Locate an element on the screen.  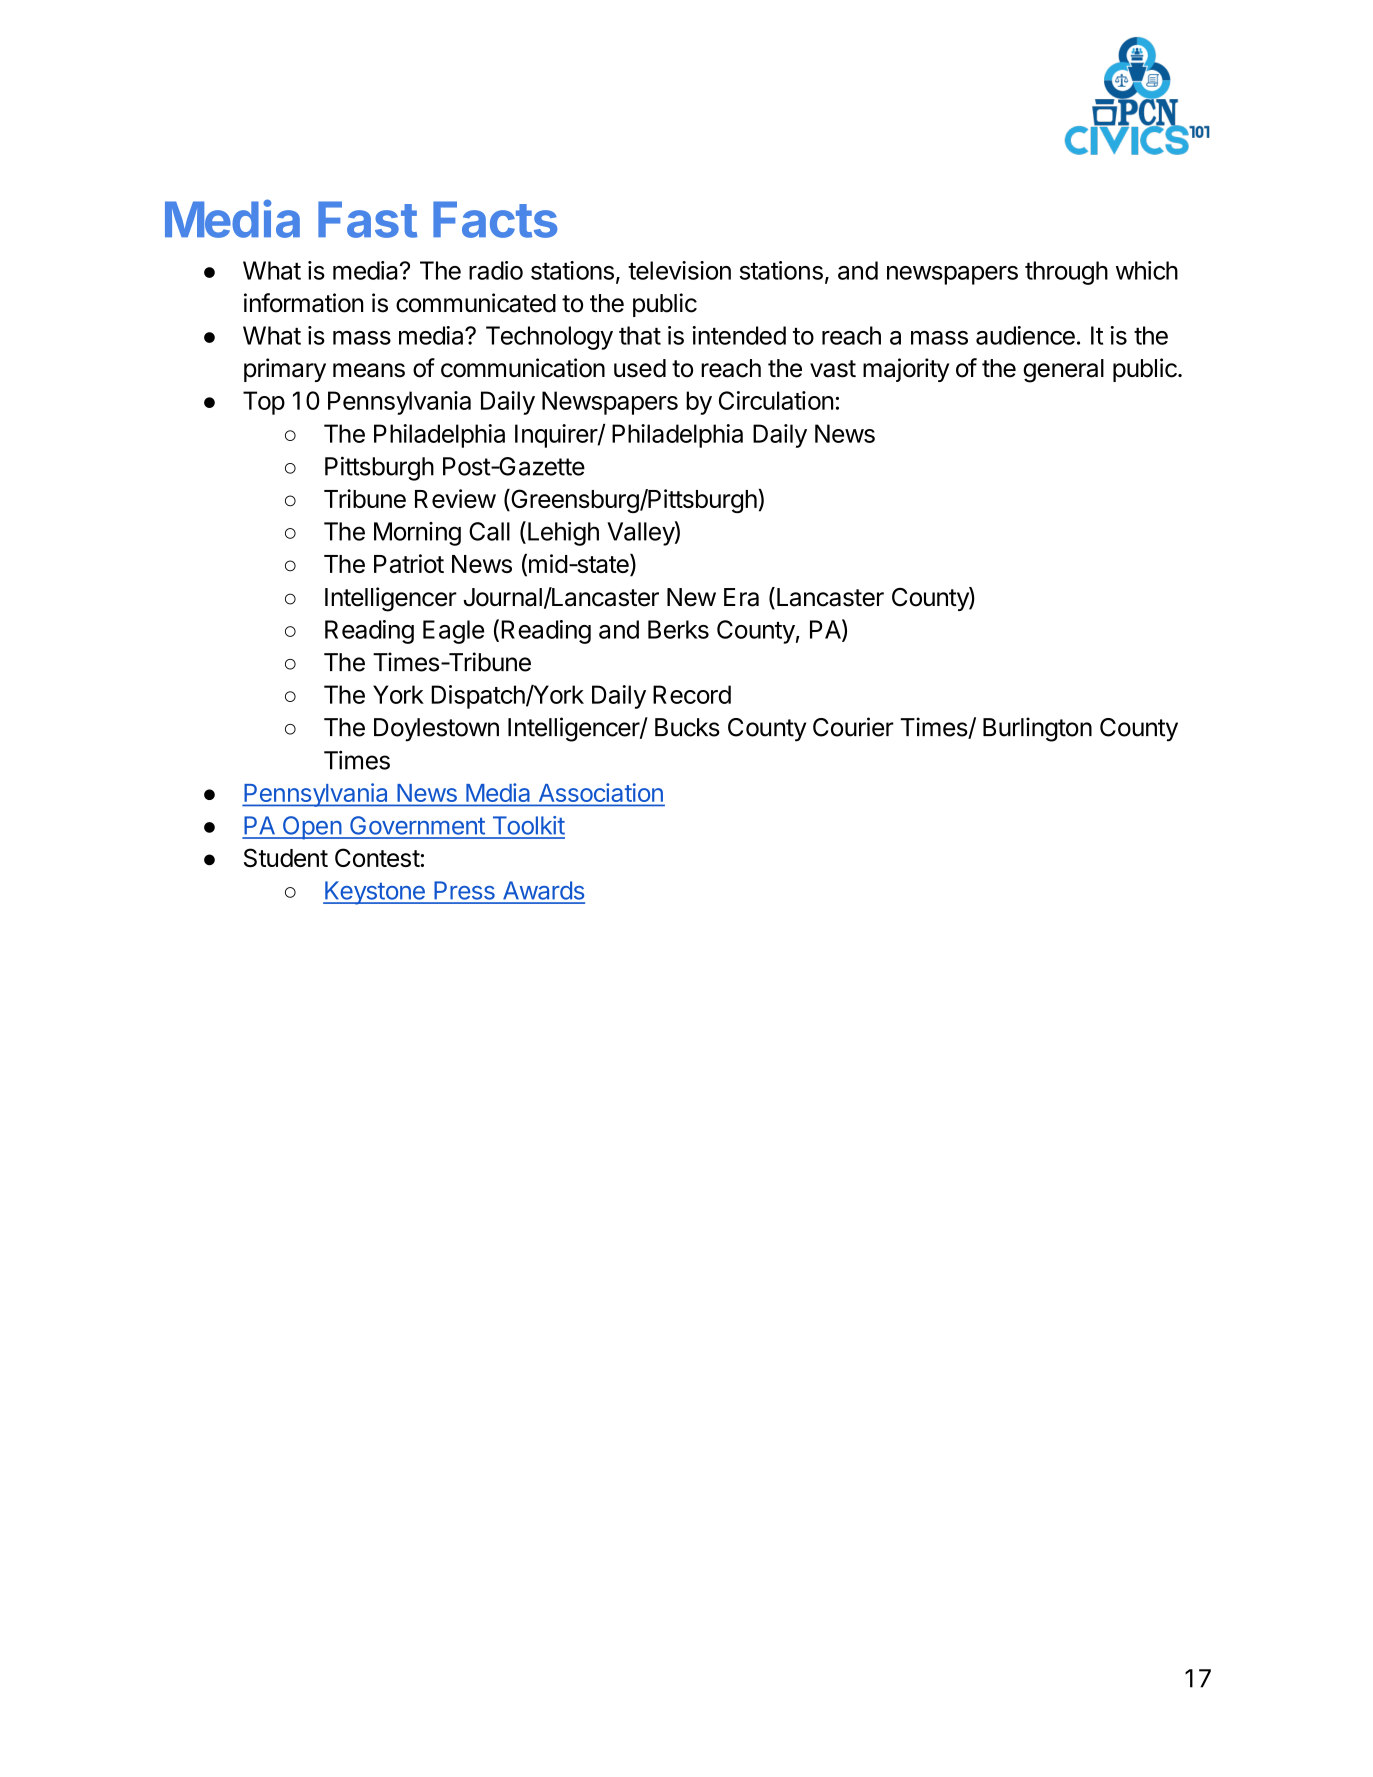
Fast is located at coordinates (368, 219).
